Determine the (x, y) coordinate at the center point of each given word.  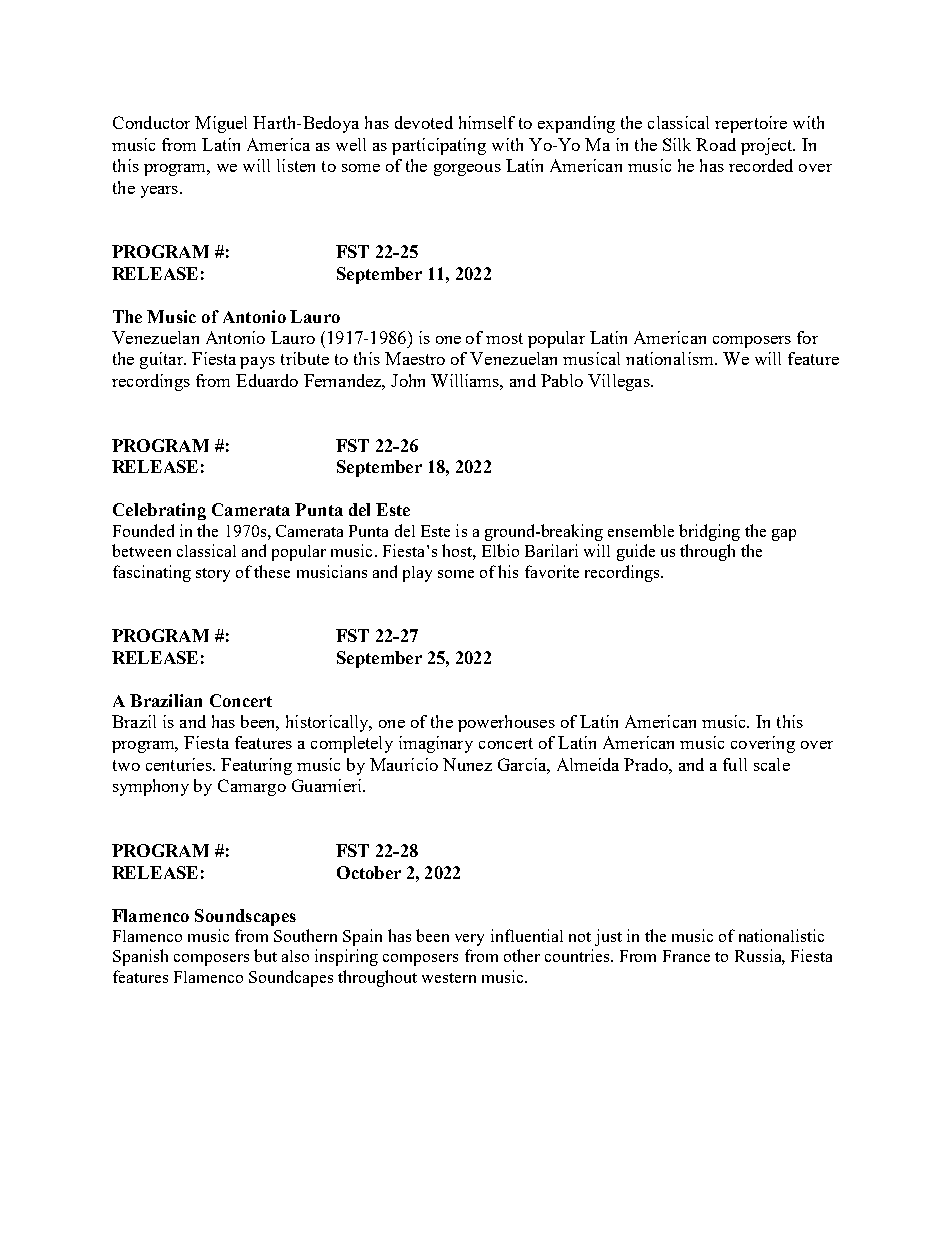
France (686, 956)
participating (439, 146)
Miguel (221, 124)
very (469, 940)
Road (716, 144)
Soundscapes (245, 917)
